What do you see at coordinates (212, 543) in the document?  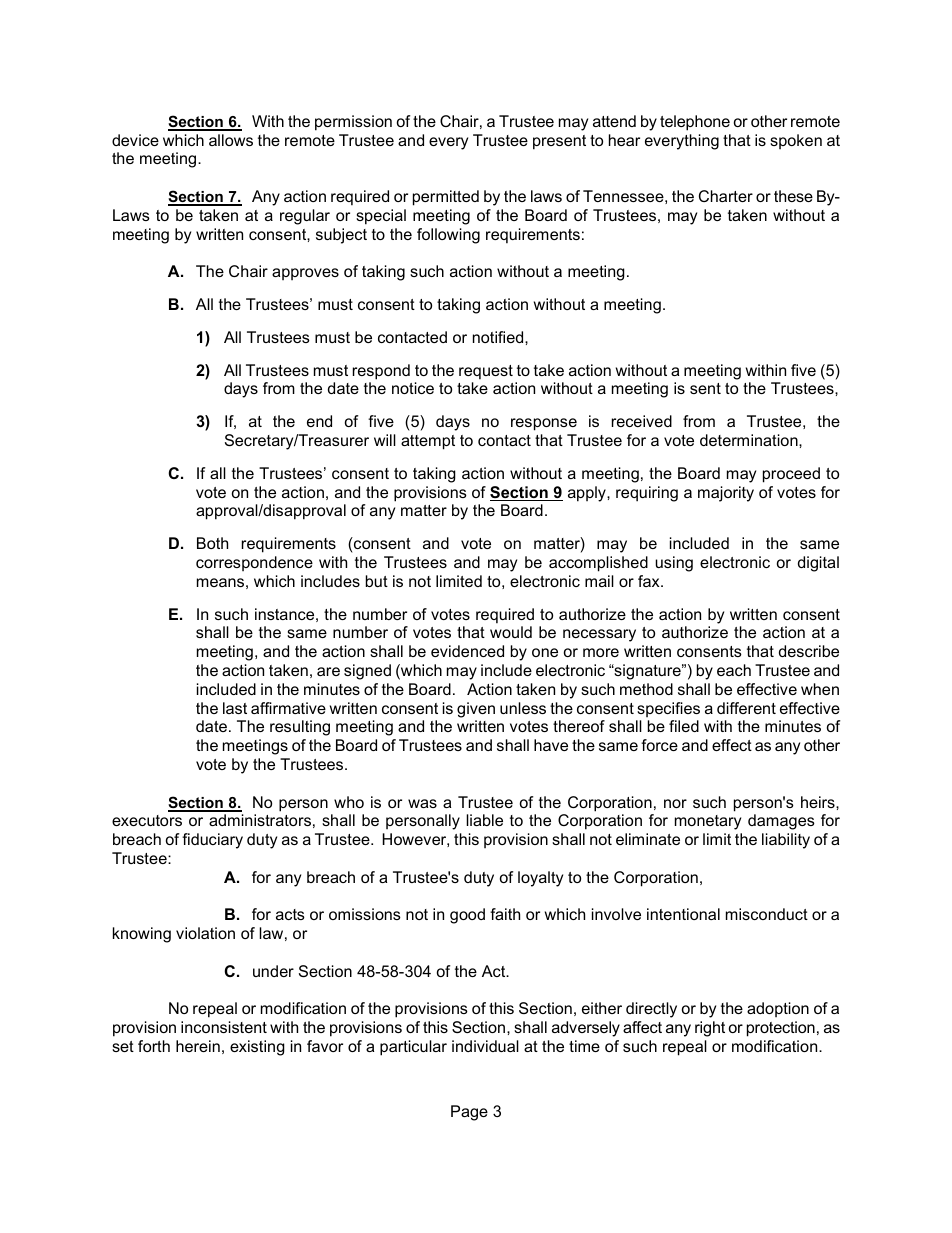 I see `Both` at bounding box center [212, 543].
